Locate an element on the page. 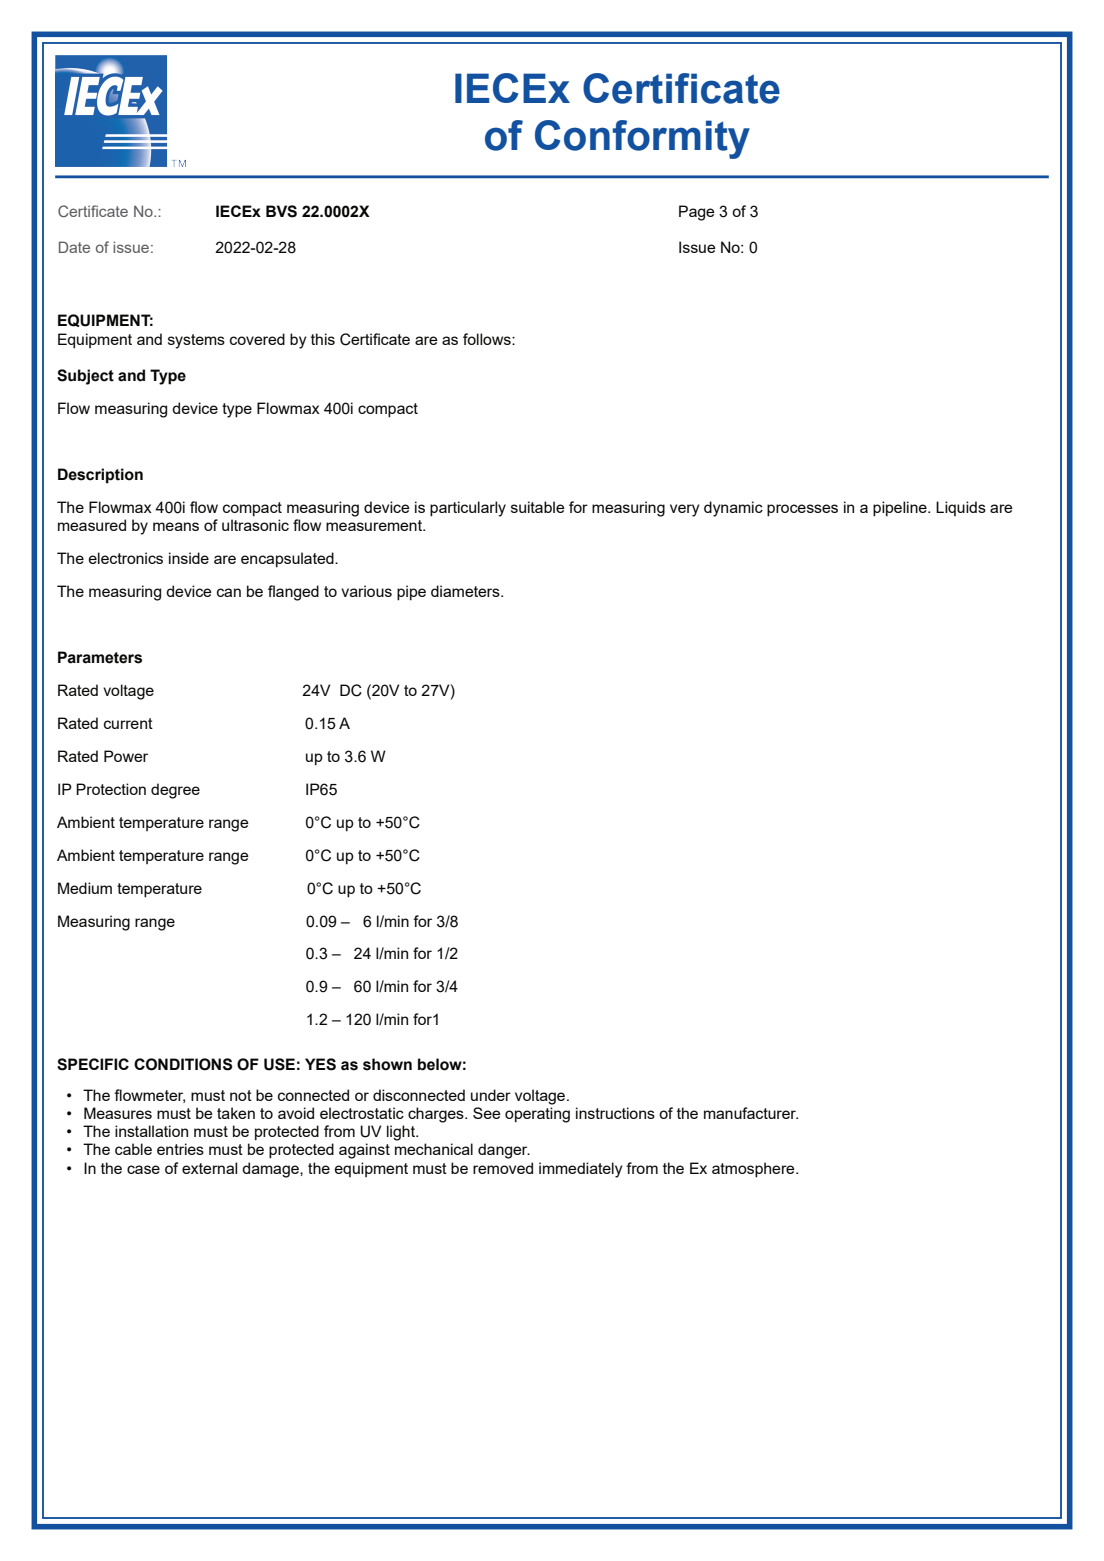 The image size is (1104, 1561). manufacturer is located at coordinates (751, 1113).
